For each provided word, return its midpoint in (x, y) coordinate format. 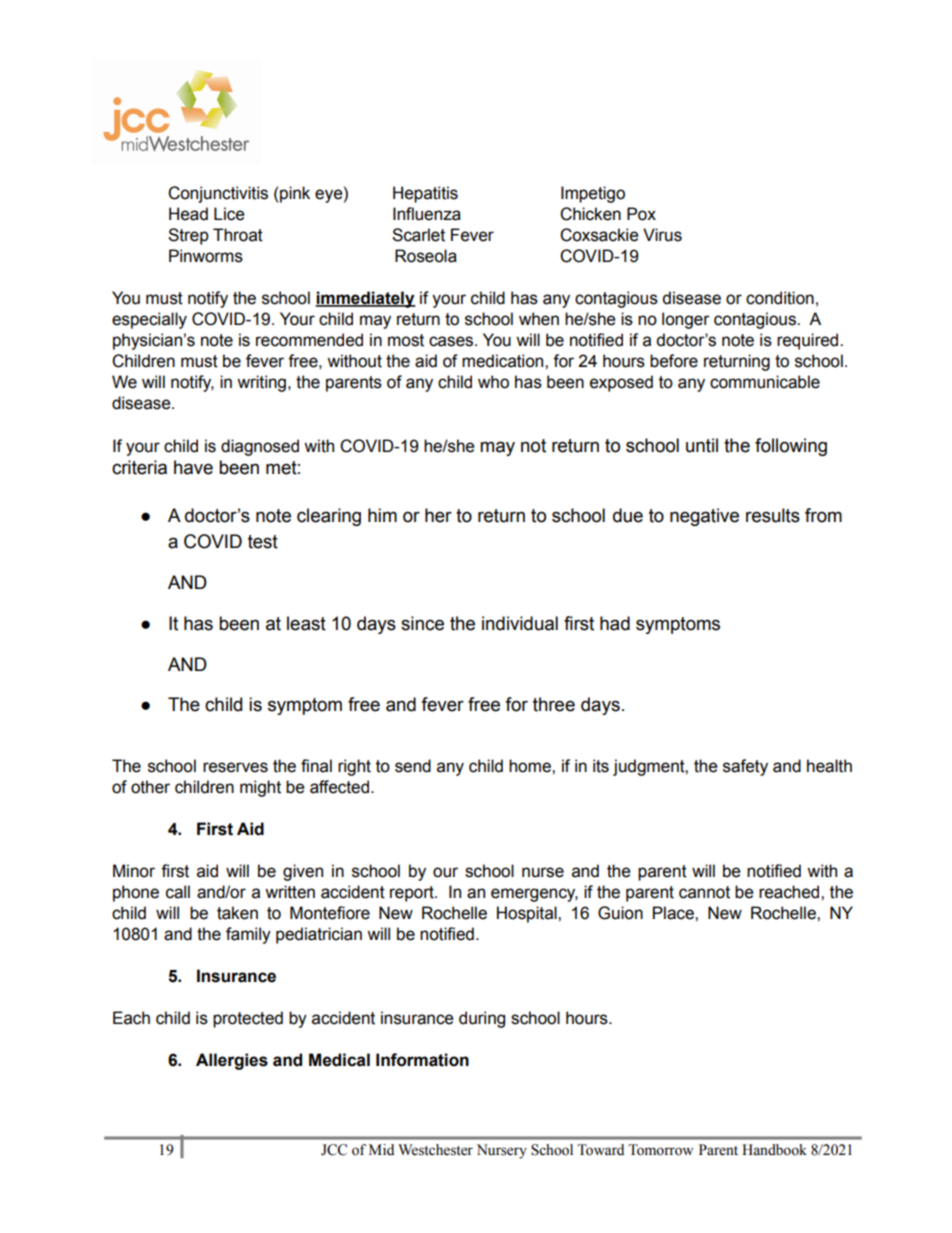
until (702, 445)
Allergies (232, 1061)
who (493, 382)
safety (745, 767)
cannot (704, 892)
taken (237, 913)
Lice (229, 214)
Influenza (427, 214)
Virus (662, 235)
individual (520, 623)
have (193, 467)
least (306, 623)
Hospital (528, 914)
